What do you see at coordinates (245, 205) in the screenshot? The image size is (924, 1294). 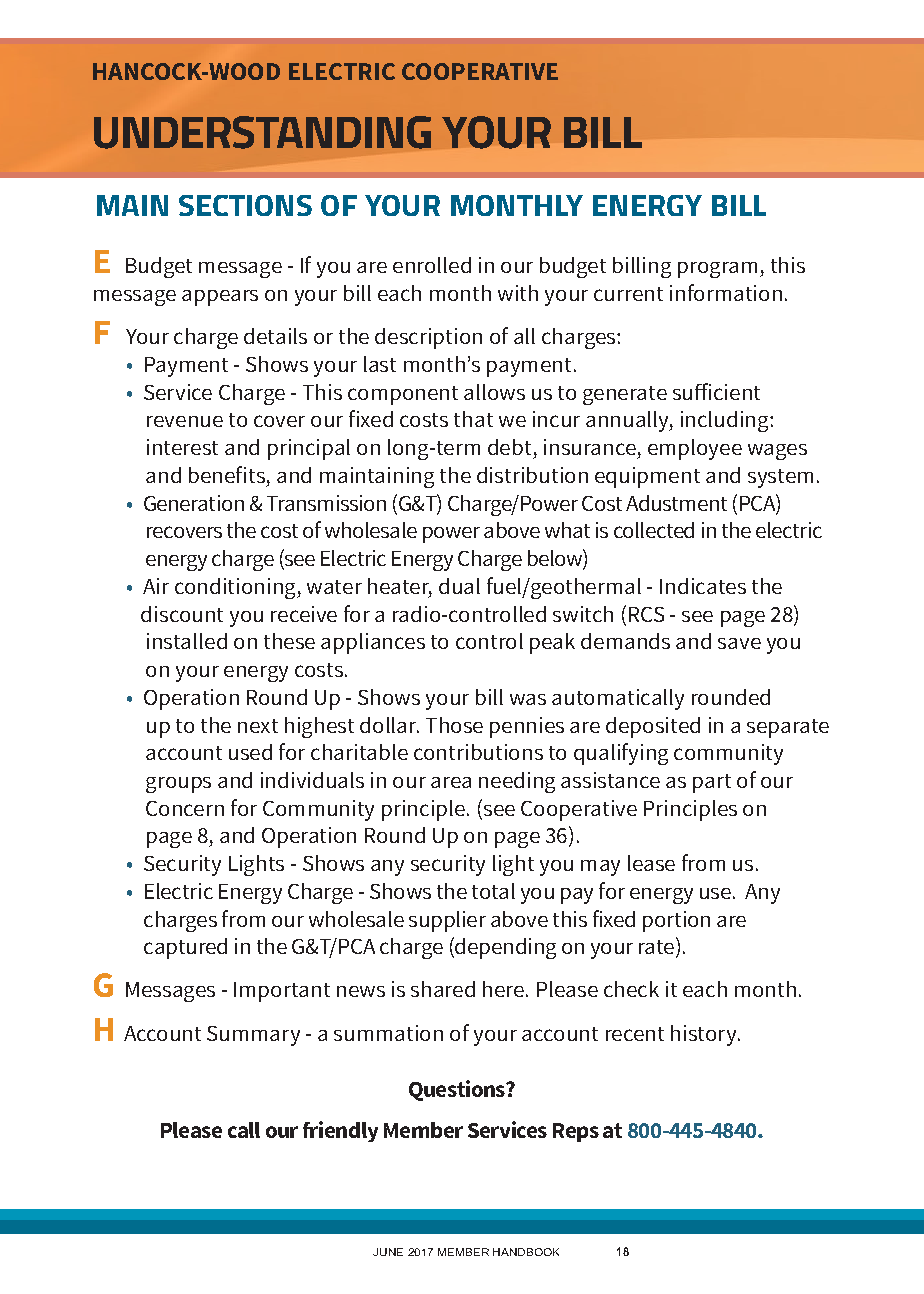 I see `SECTIONS` at bounding box center [245, 205].
